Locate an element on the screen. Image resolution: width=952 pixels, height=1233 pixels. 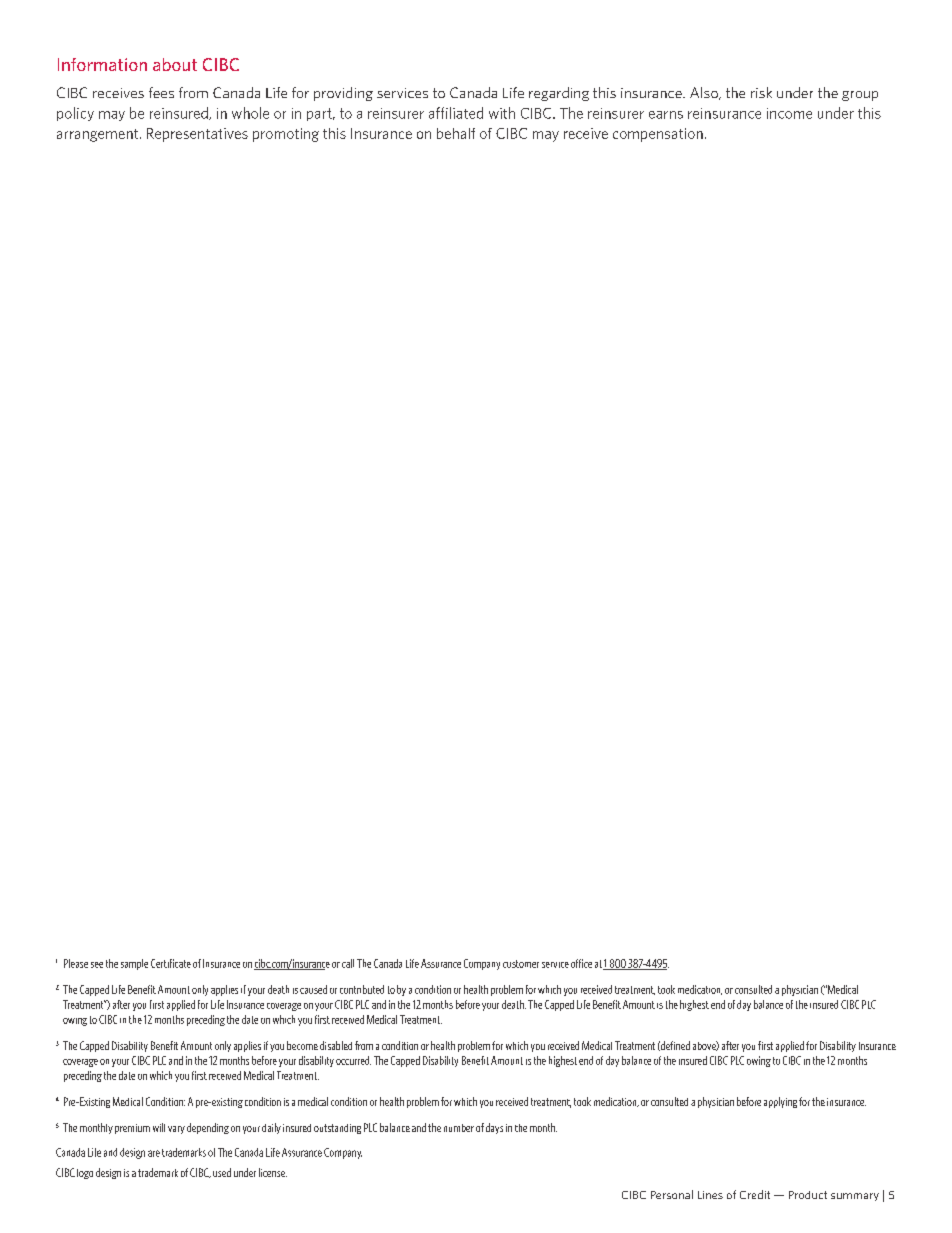
affiliated is located at coordinates (456, 113).
